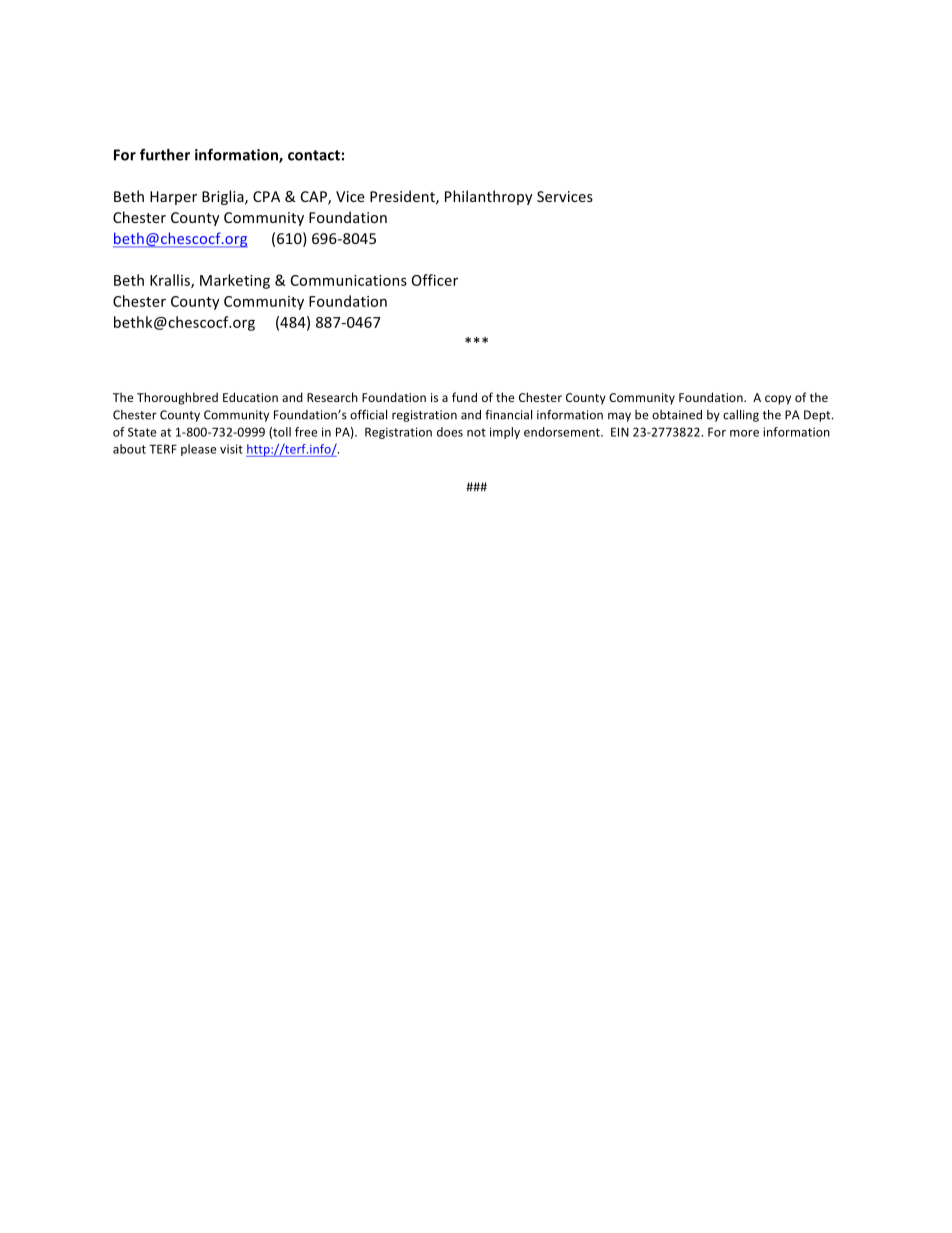  What do you see at coordinates (235, 281) in the screenshot?
I see `Marketing` at bounding box center [235, 281].
